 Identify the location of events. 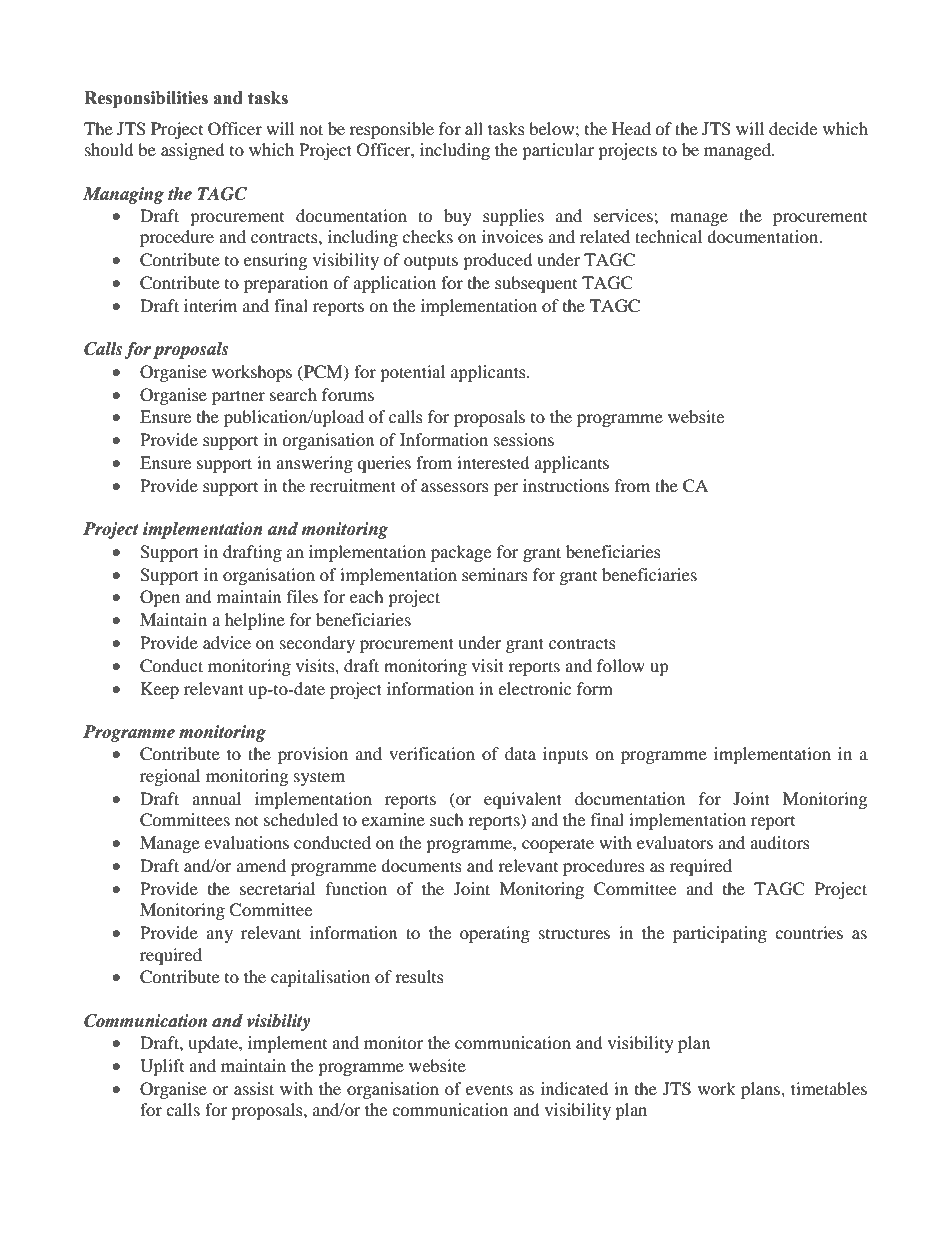
(489, 1089).
